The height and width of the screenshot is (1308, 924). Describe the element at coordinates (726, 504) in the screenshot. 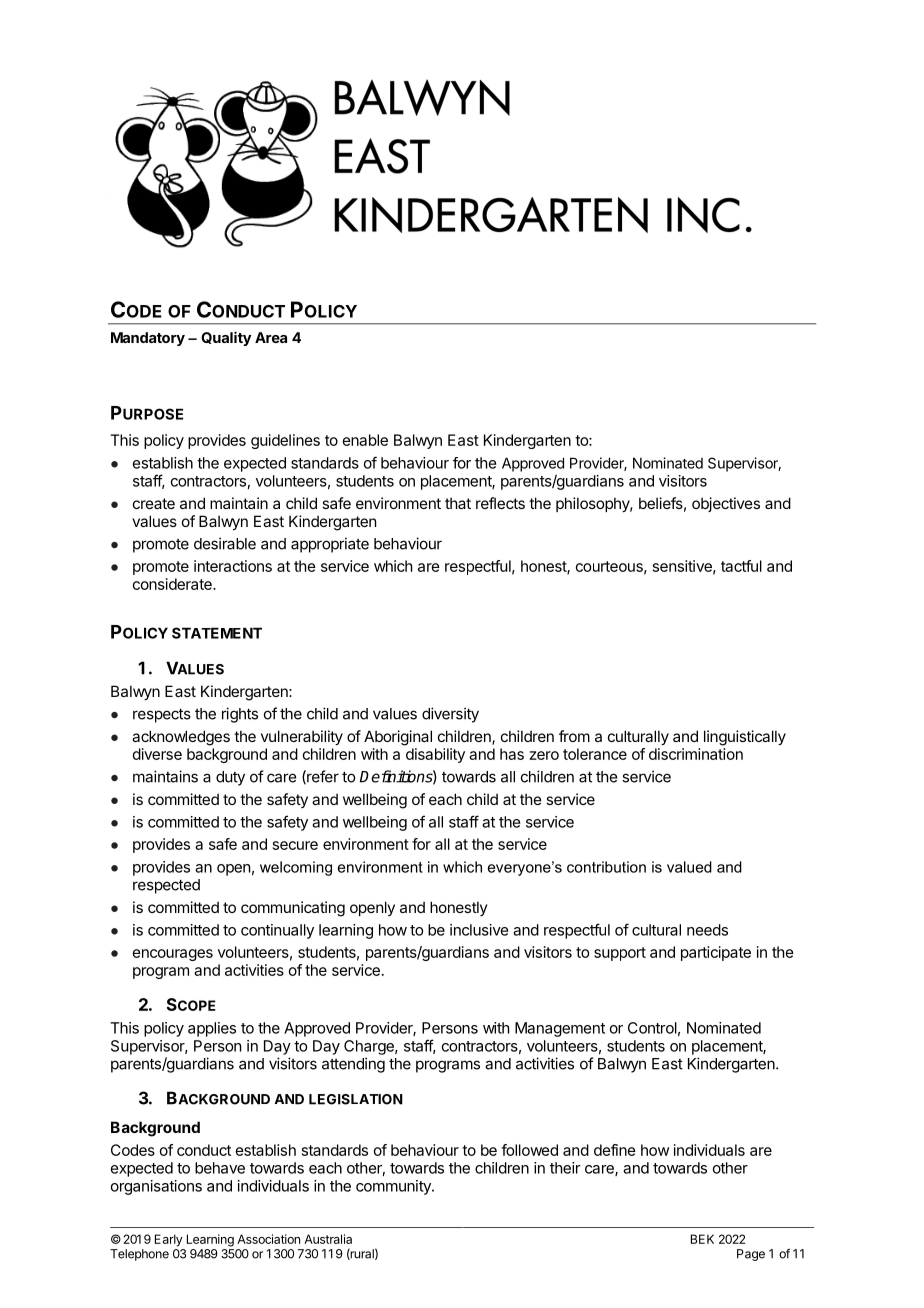

I see `objectives` at that location.
